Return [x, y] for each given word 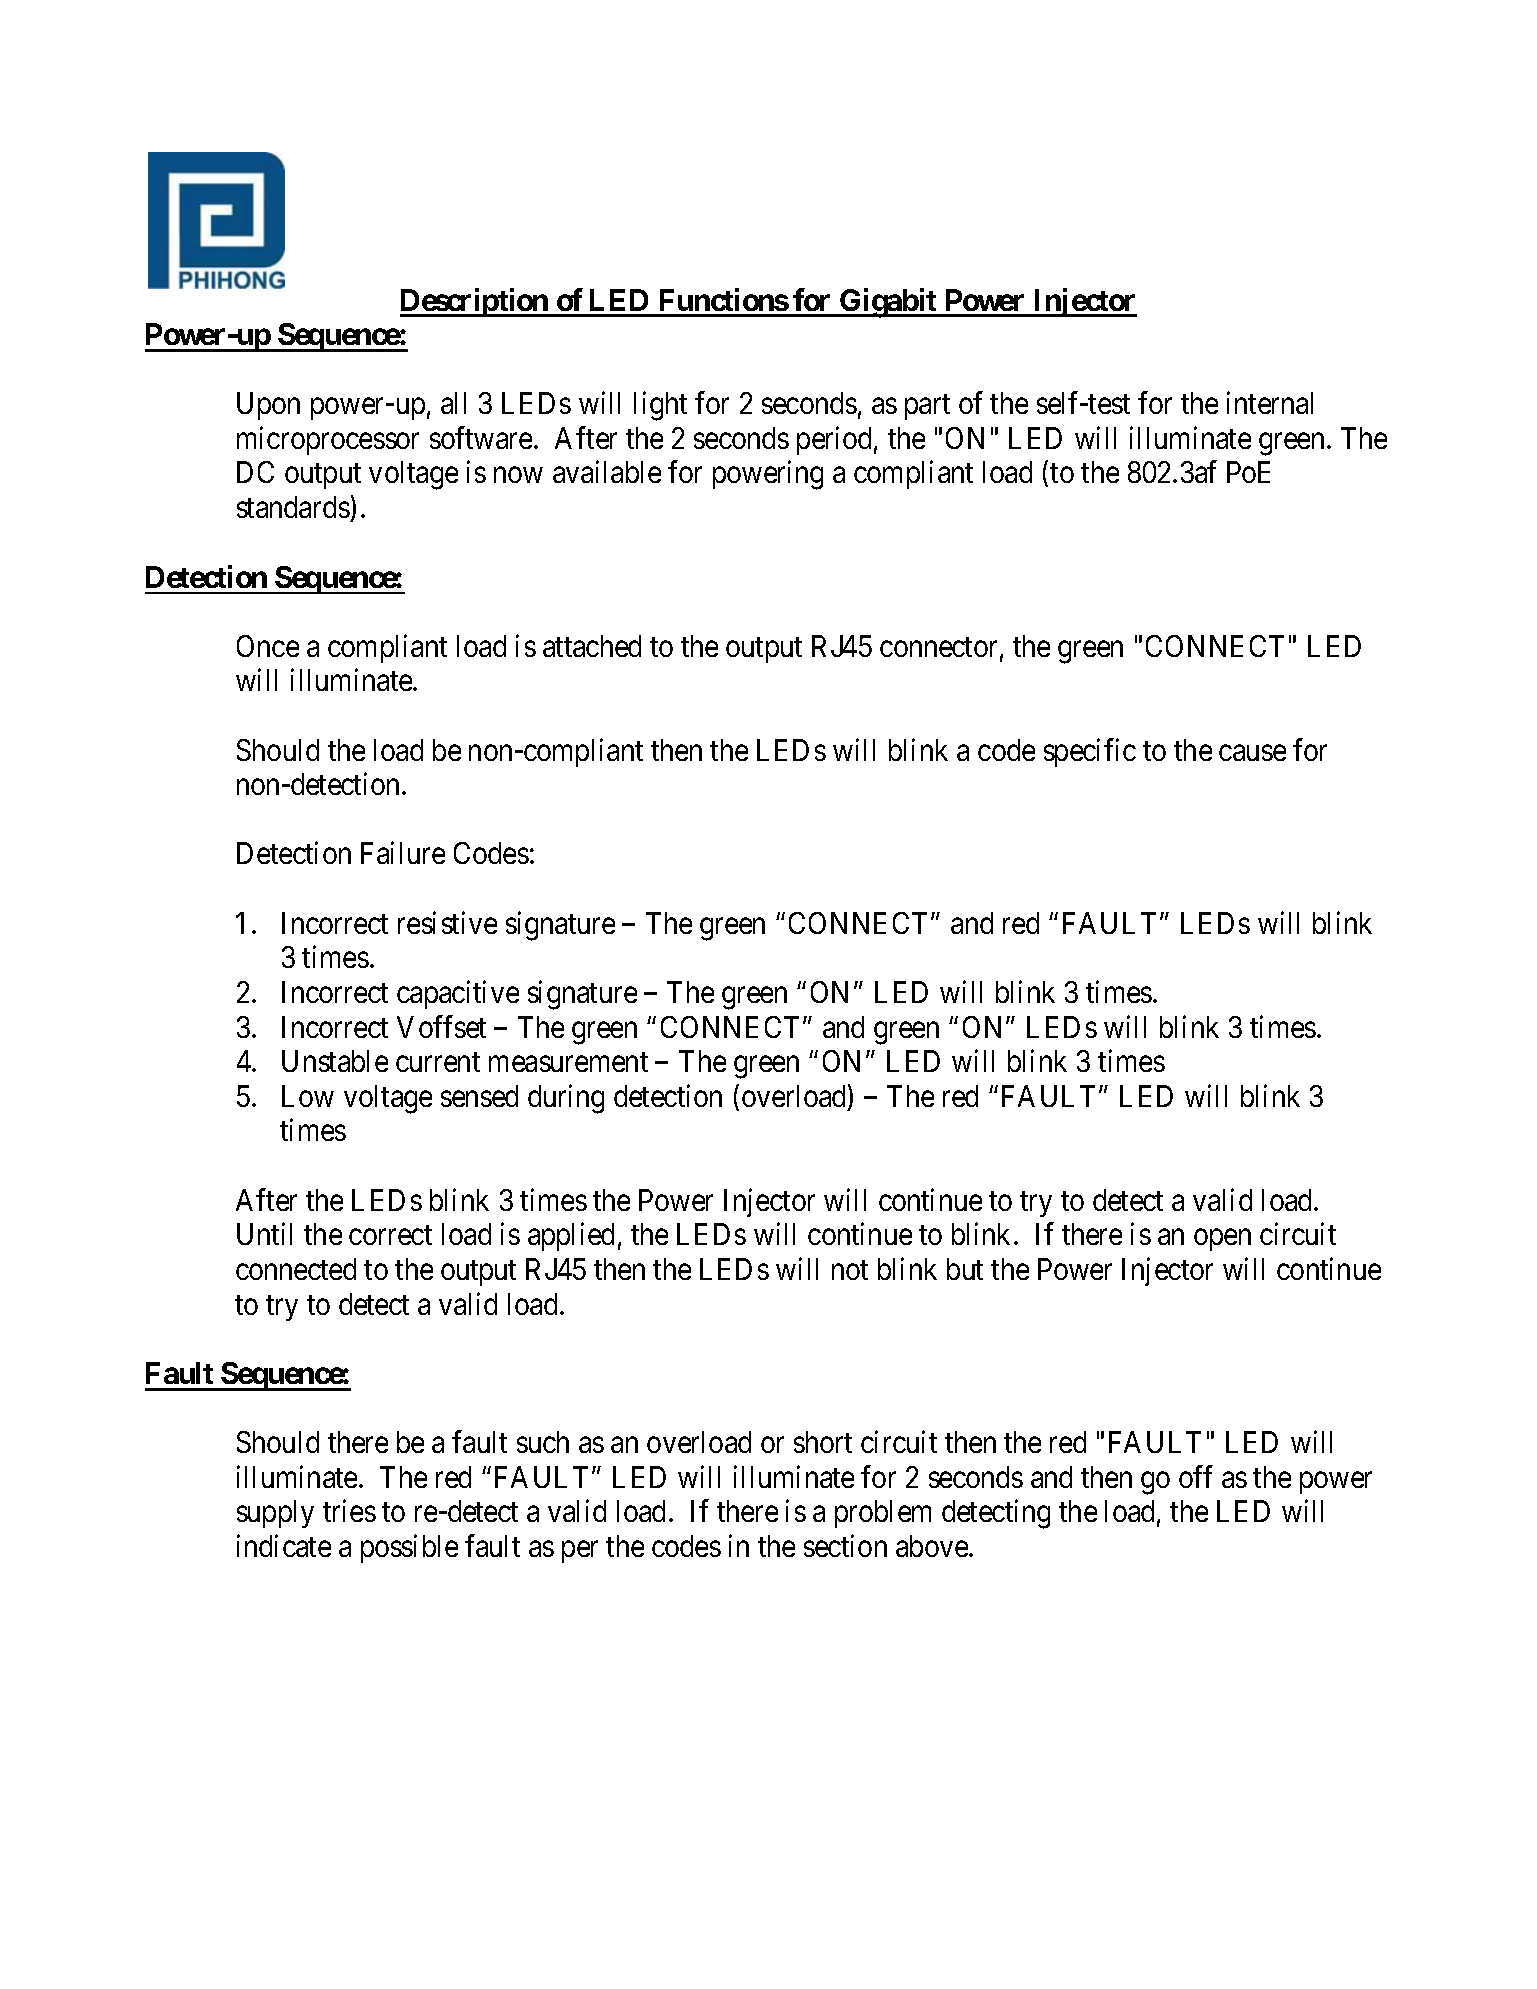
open [1222, 1240]
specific [1090, 752]
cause [1252, 753]
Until [264, 1234]
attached [592, 646]
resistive [447, 922]
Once [268, 646]
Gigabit [888, 303]
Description [475, 302]
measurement [568, 1062]
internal [1270, 403]
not [850, 1270]
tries [349, 1511]
